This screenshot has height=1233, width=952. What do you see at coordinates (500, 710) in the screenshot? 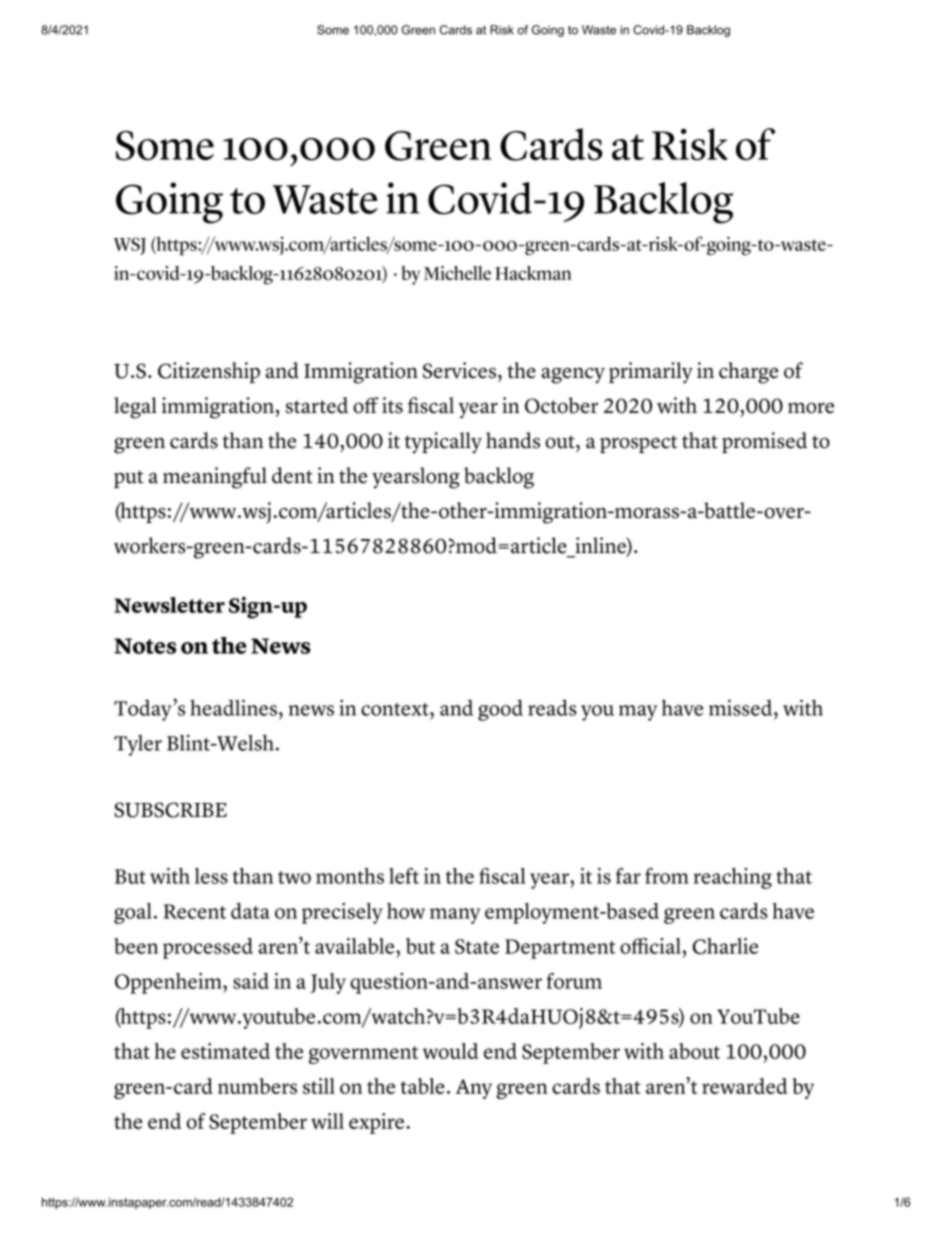
I see `good` at bounding box center [500, 710].
